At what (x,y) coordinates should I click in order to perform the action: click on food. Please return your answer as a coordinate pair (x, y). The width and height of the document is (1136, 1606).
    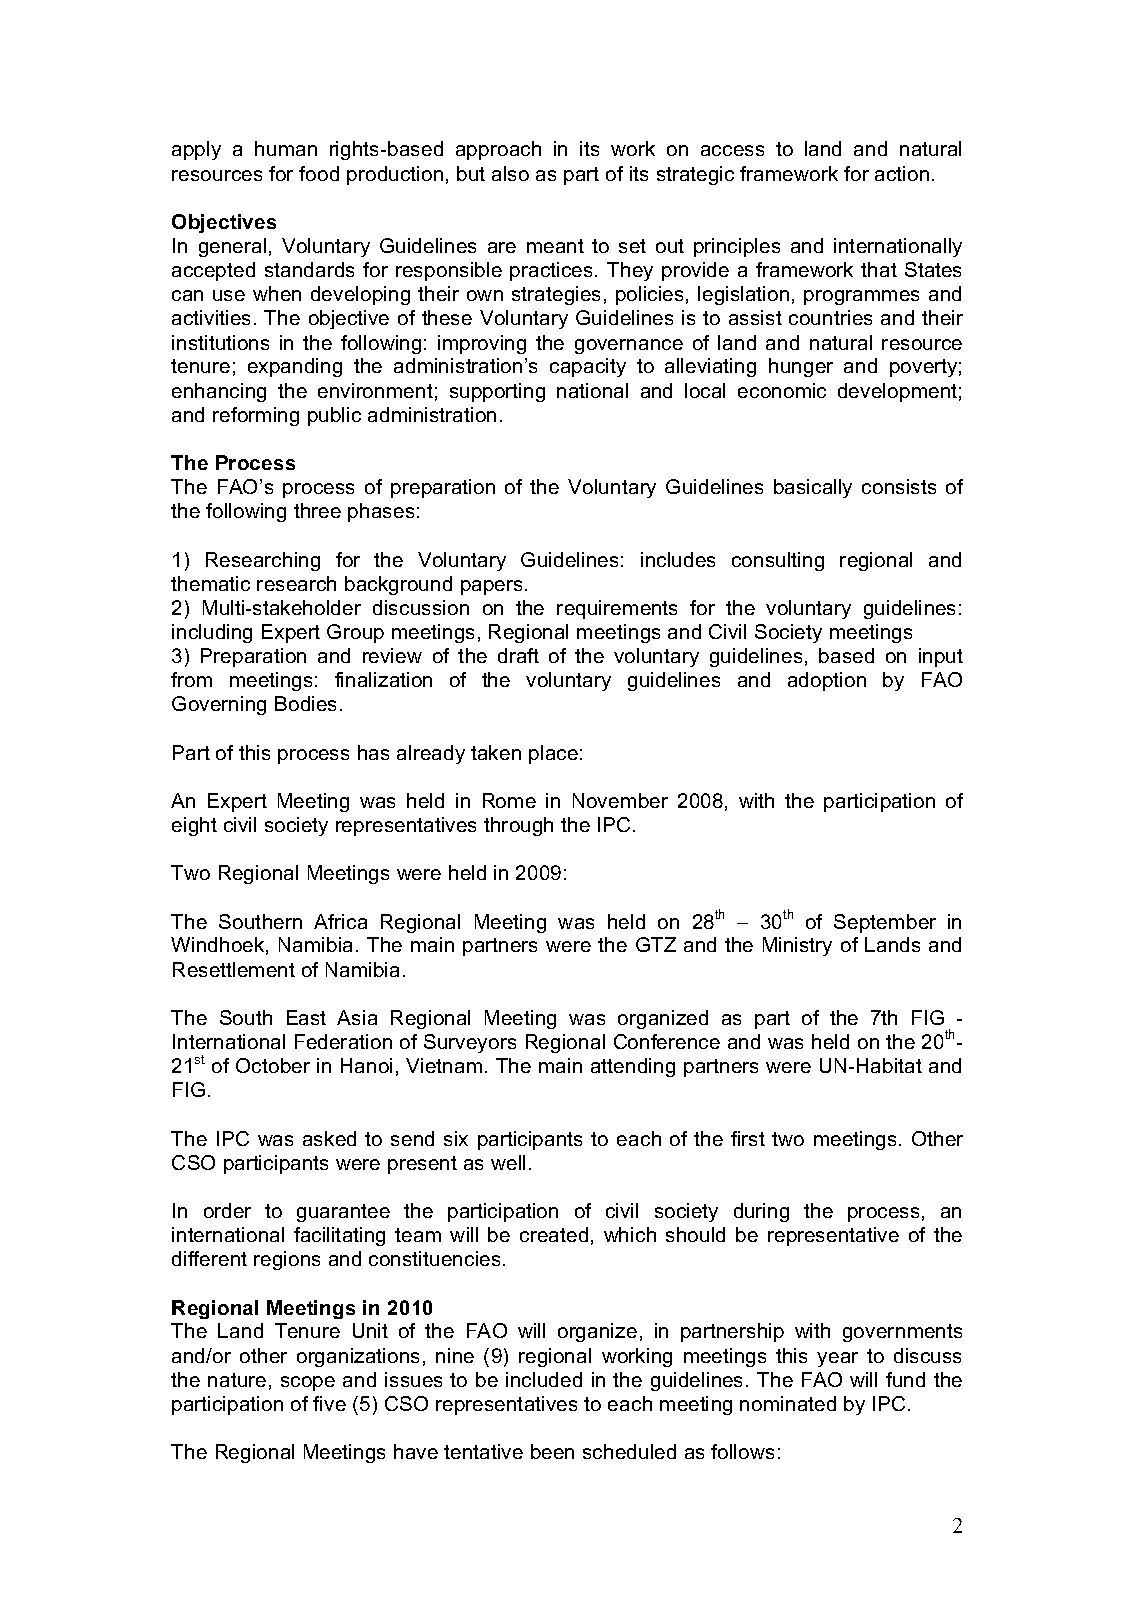
    Looking at the image, I should click on (319, 173).
